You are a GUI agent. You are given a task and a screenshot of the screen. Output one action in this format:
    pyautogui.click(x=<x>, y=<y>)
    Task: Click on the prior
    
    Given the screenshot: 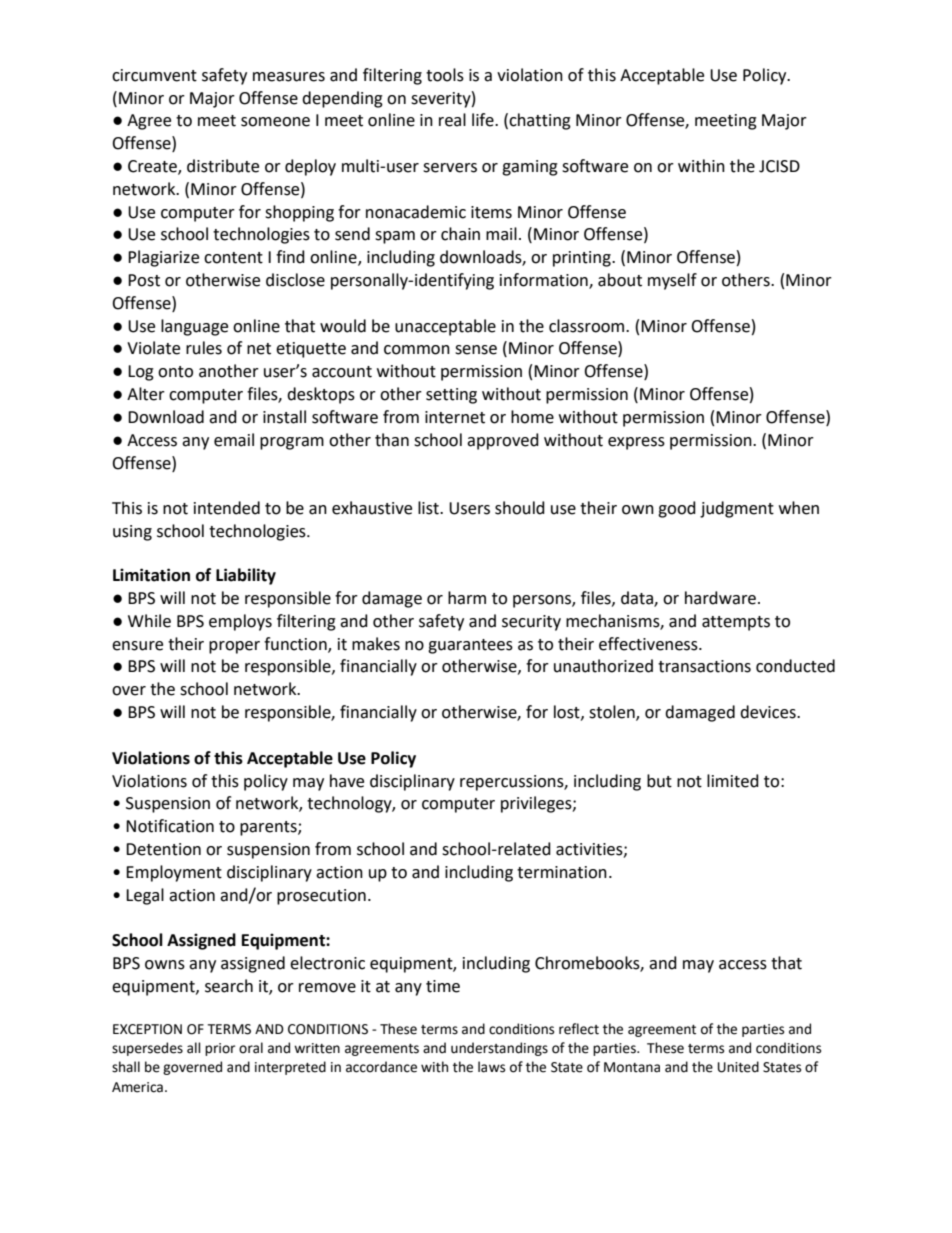 What is the action you would take?
    pyautogui.click(x=220, y=1049)
